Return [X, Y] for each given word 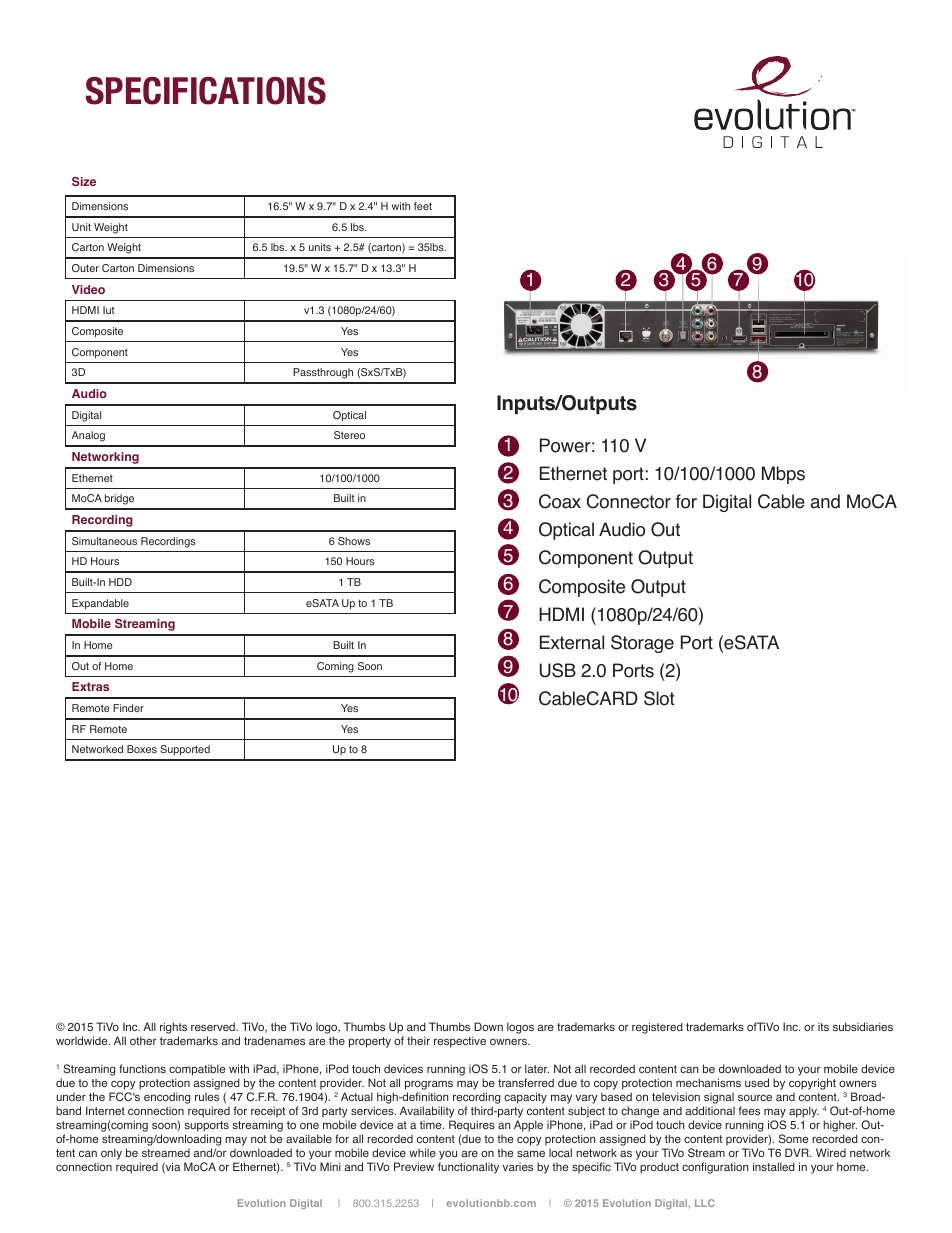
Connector [629, 501]
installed [774, 1166]
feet [423, 206]
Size [84, 181]
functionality [468, 1168]
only [111, 1154]
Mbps [783, 475]
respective [460, 1042]
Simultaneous [104, 541]
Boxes [142, 749]
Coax [560, 501]
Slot [659, 698]
